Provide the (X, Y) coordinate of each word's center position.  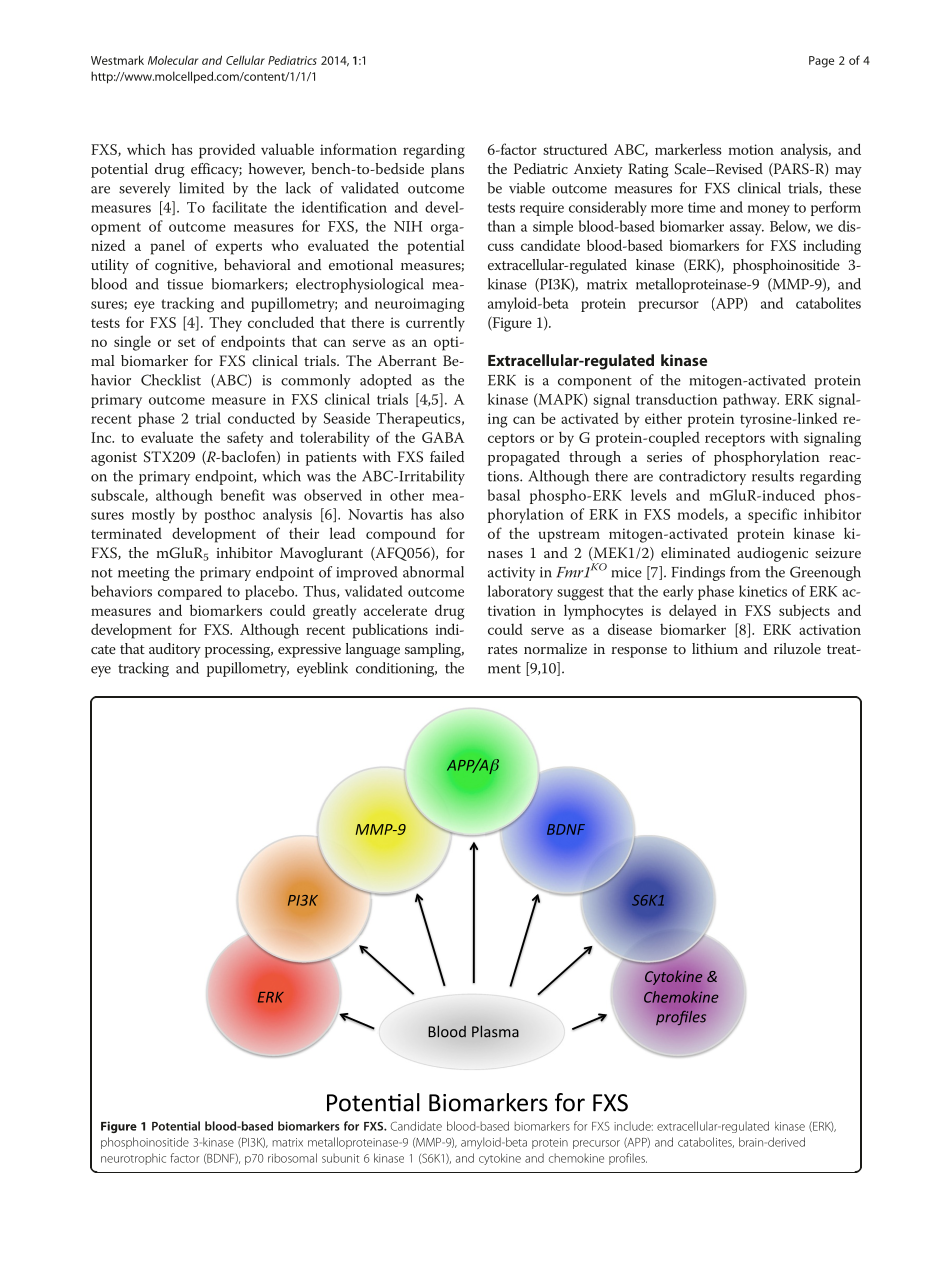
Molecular (173, 60)
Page (821, 62)
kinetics (763, 591)
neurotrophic (133, 1159)
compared (190, 592)
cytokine (500, 1159)
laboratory (520, 592)
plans (447, 170)
